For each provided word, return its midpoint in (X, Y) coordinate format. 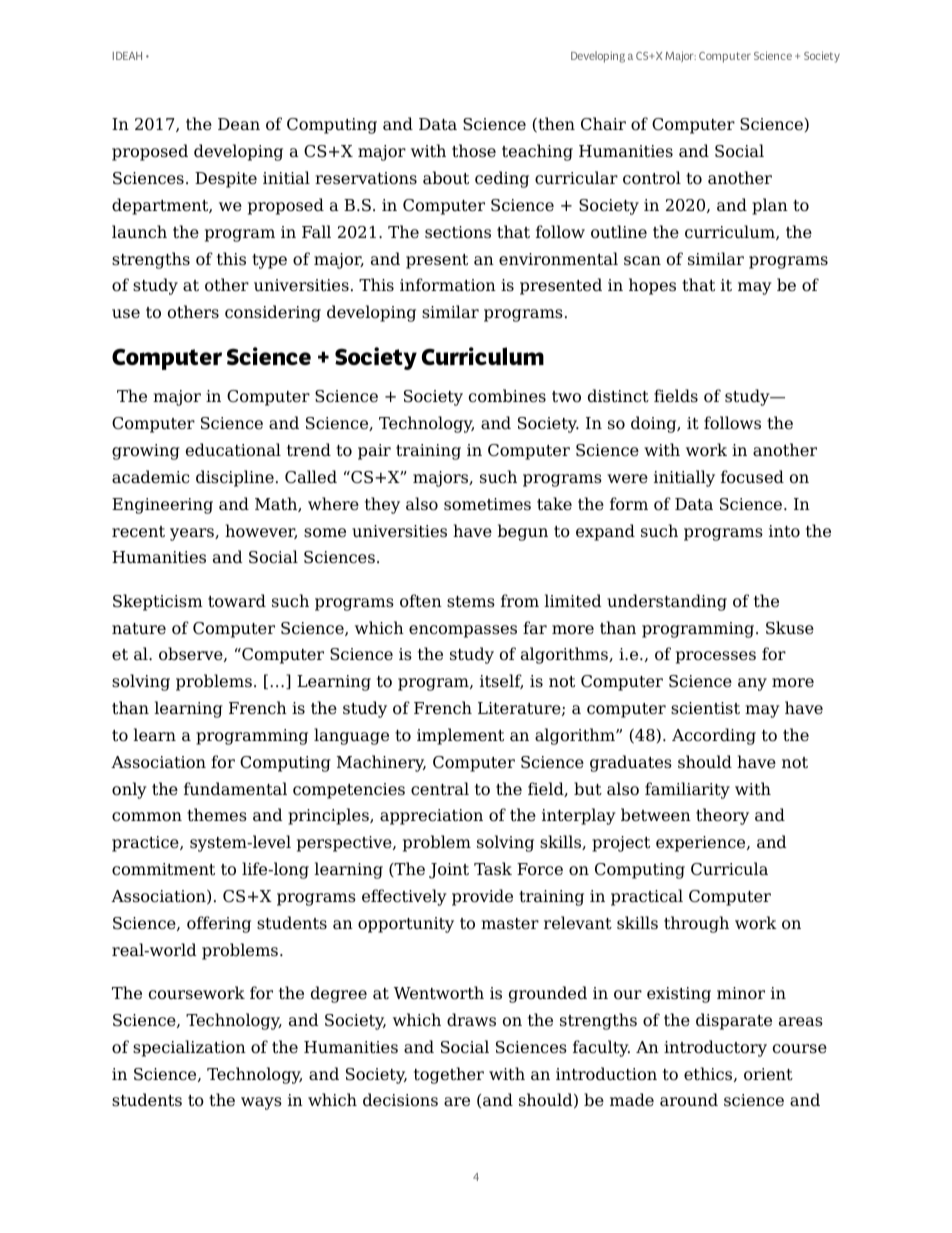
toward (237, 601)
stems (471, 602)
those (474, 151)
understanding (667, 602)
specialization (189, 1048)
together (449, 1075)
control (652, 178)
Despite (226, 180)
